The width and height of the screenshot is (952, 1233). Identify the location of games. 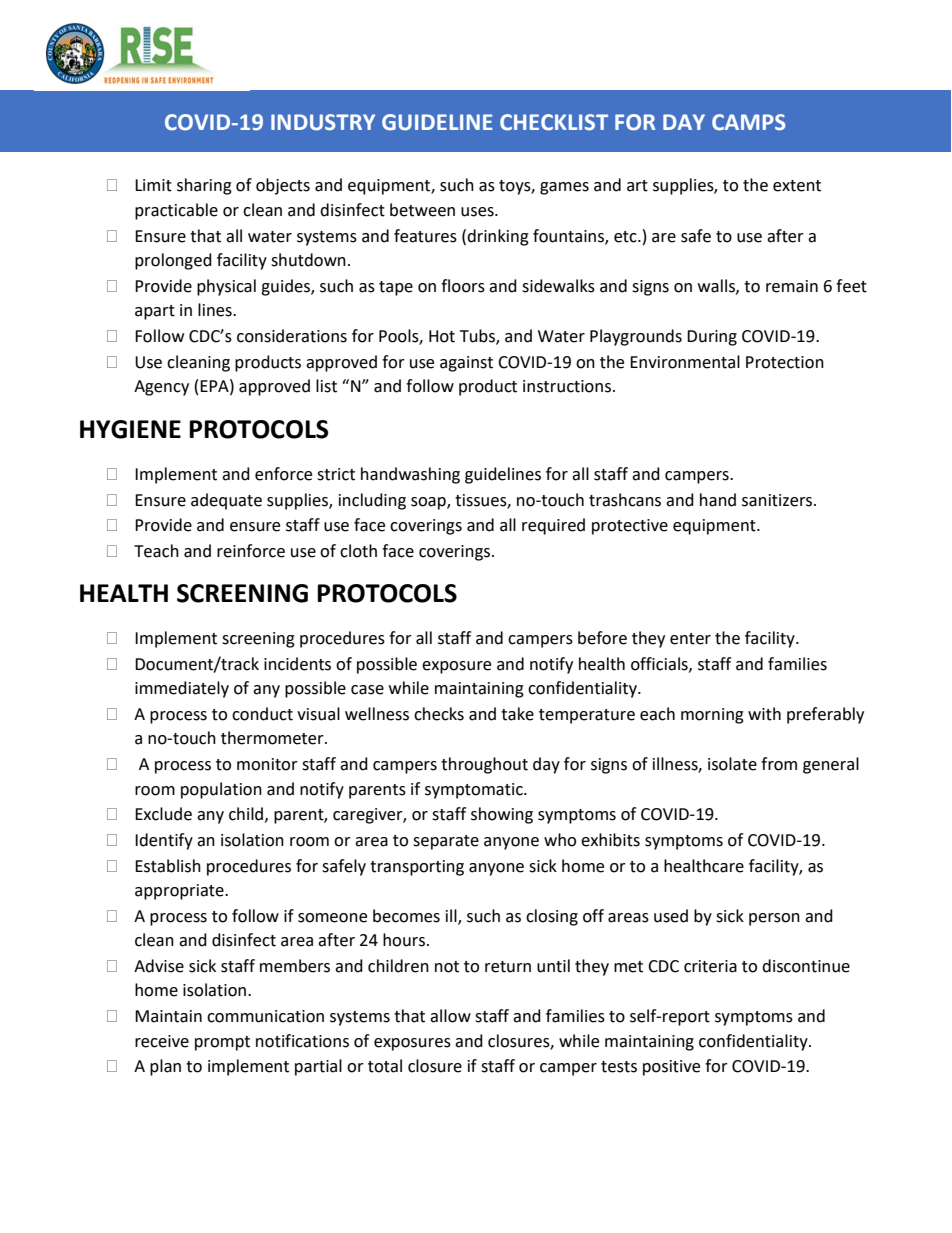
(564, 188).
